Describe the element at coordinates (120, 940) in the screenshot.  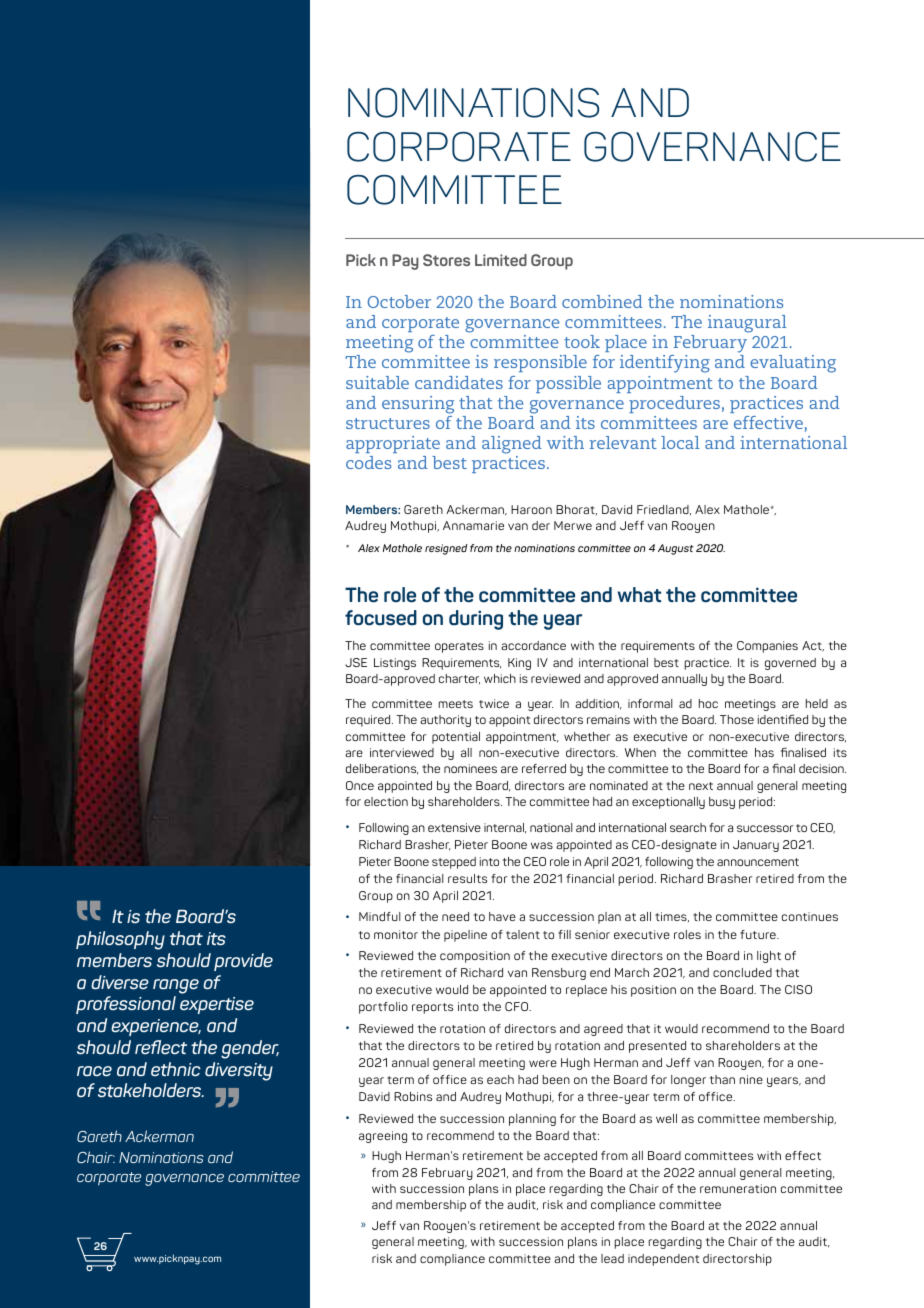
I see `philosophy` at that location.
